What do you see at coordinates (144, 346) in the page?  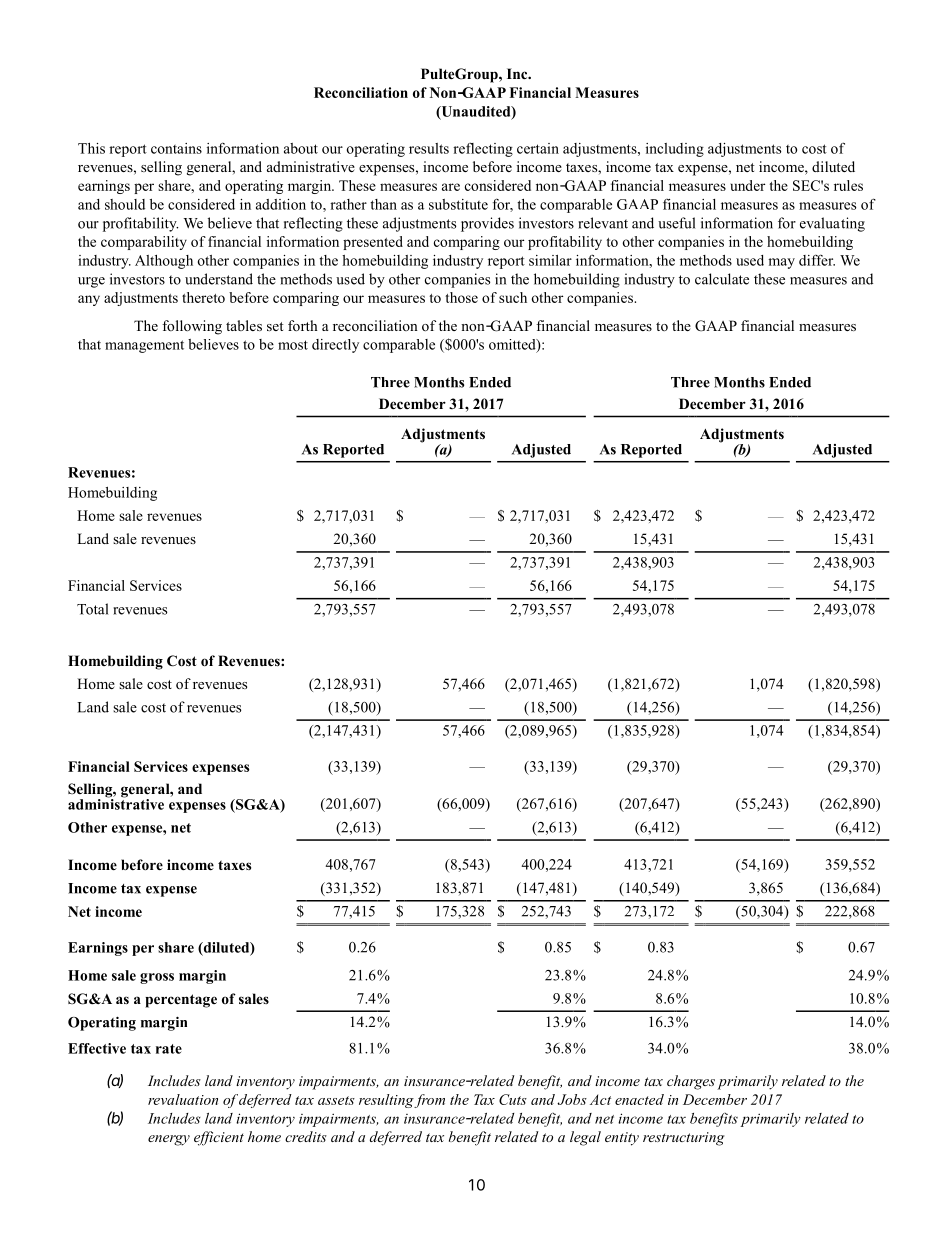 I see `management` at bounding box center [144, 346].
